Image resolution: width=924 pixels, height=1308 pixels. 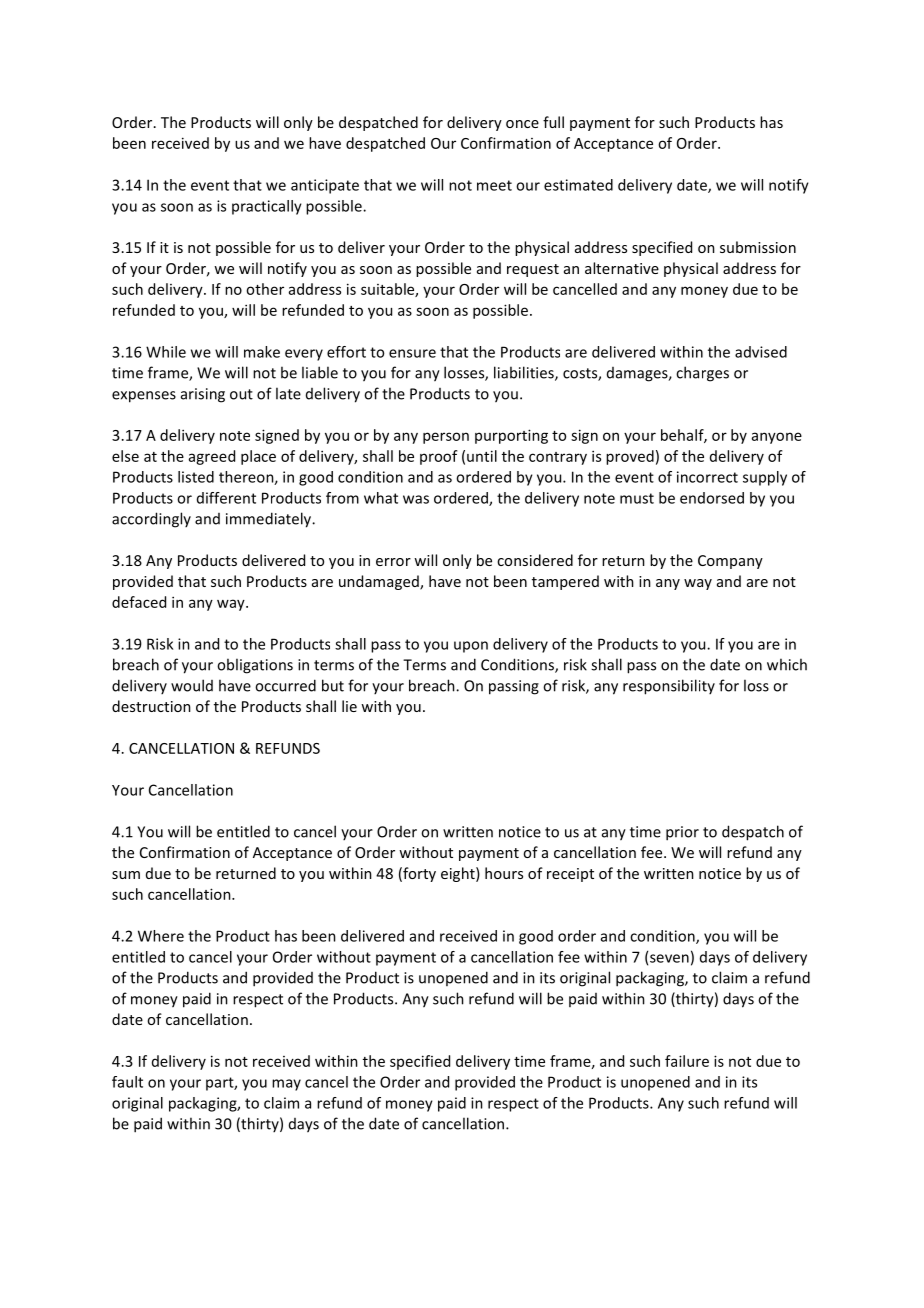 I want to click on prior, so click(x=682, y=833).
